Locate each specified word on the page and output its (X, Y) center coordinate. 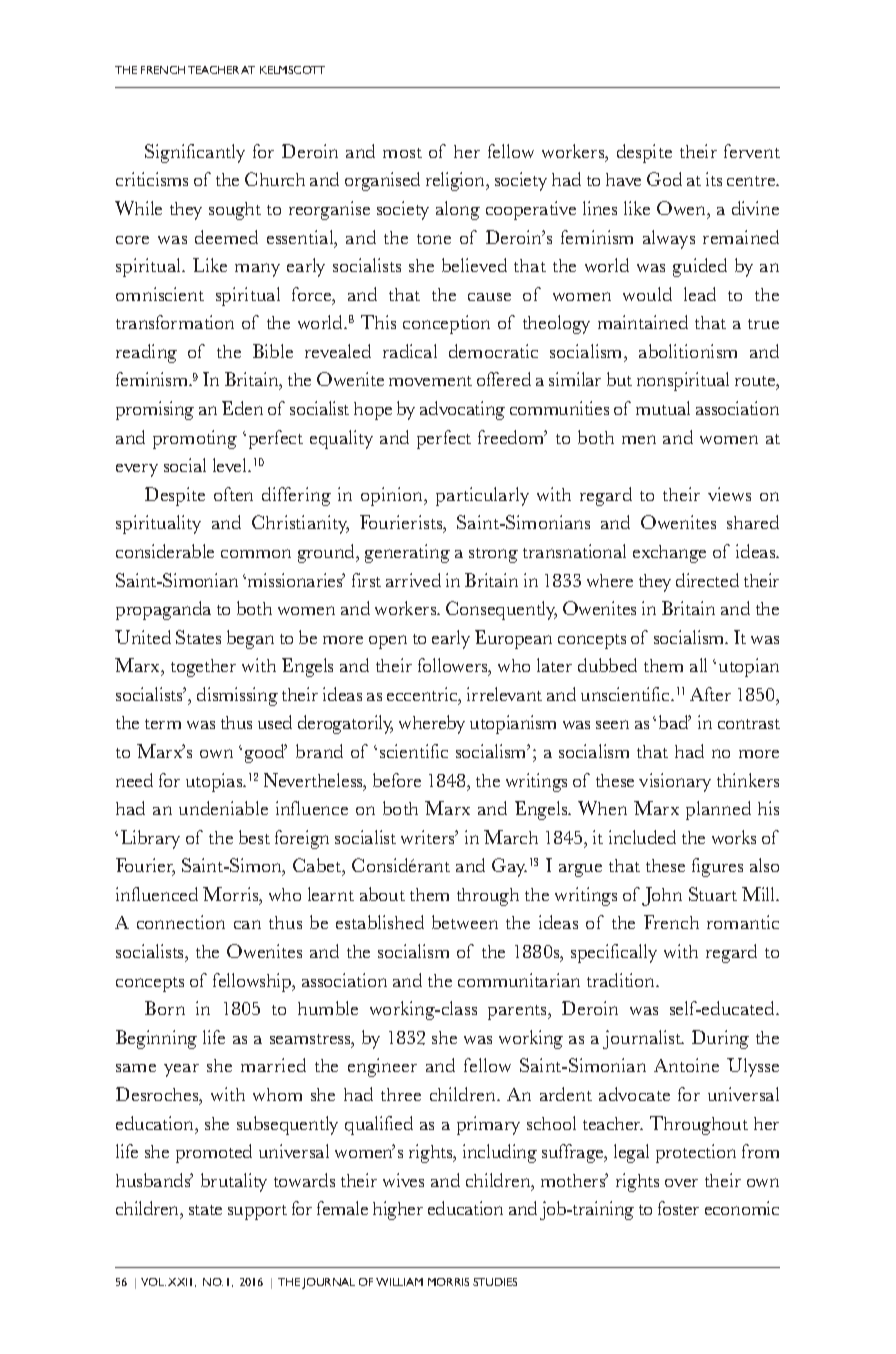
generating (407, 553)
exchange (669, 554)
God (664, 179)
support (257, 1212)
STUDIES (495, 1282)
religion (456, 181)
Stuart (713, 894)
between (465, 922)
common (256, 553)
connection (181, 922)
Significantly (195, 153)
